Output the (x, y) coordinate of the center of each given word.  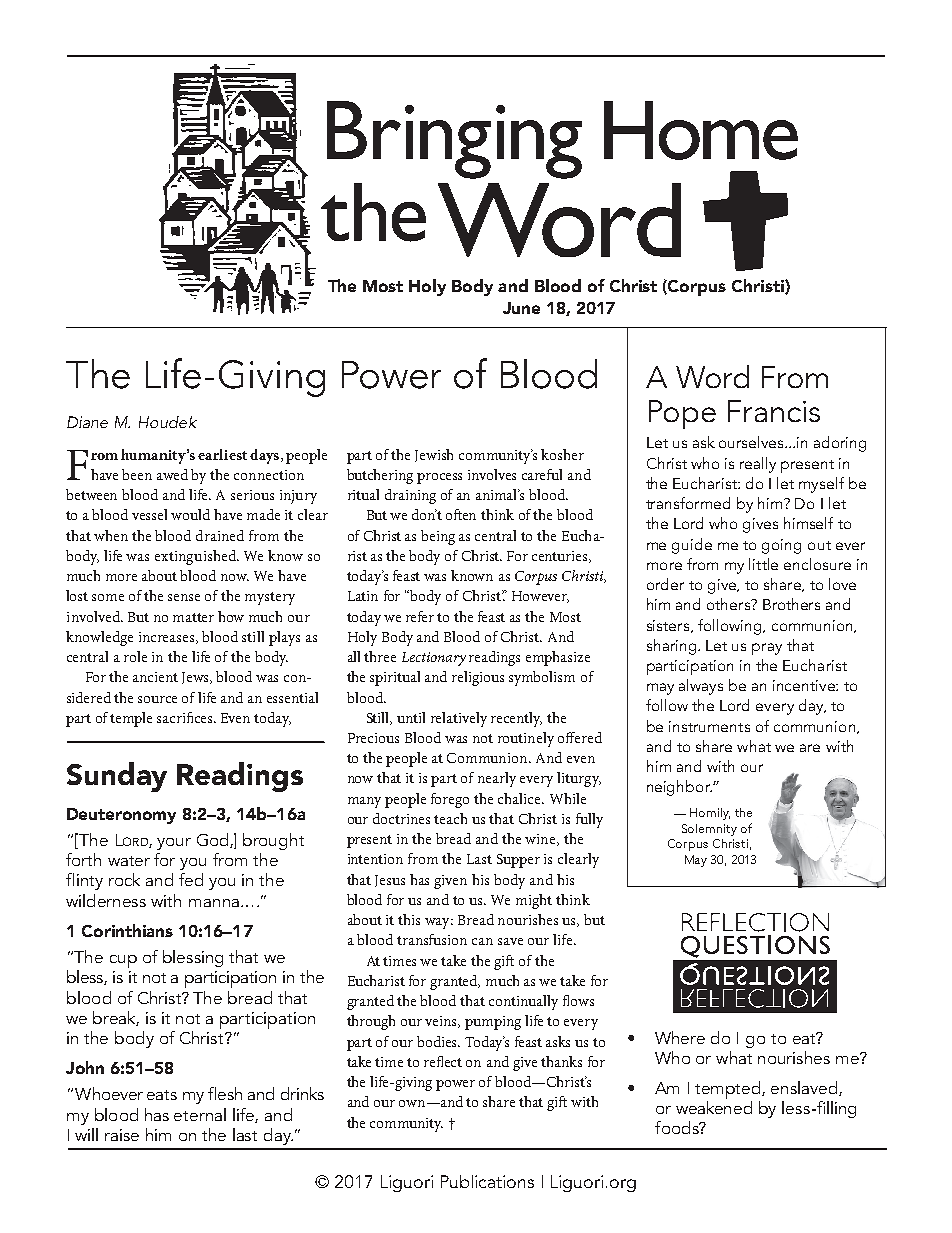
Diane (87, 422)
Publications (487, 1181)
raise (122, 1135)
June (521, 308)
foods (678, 1127)
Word (712, 376)
